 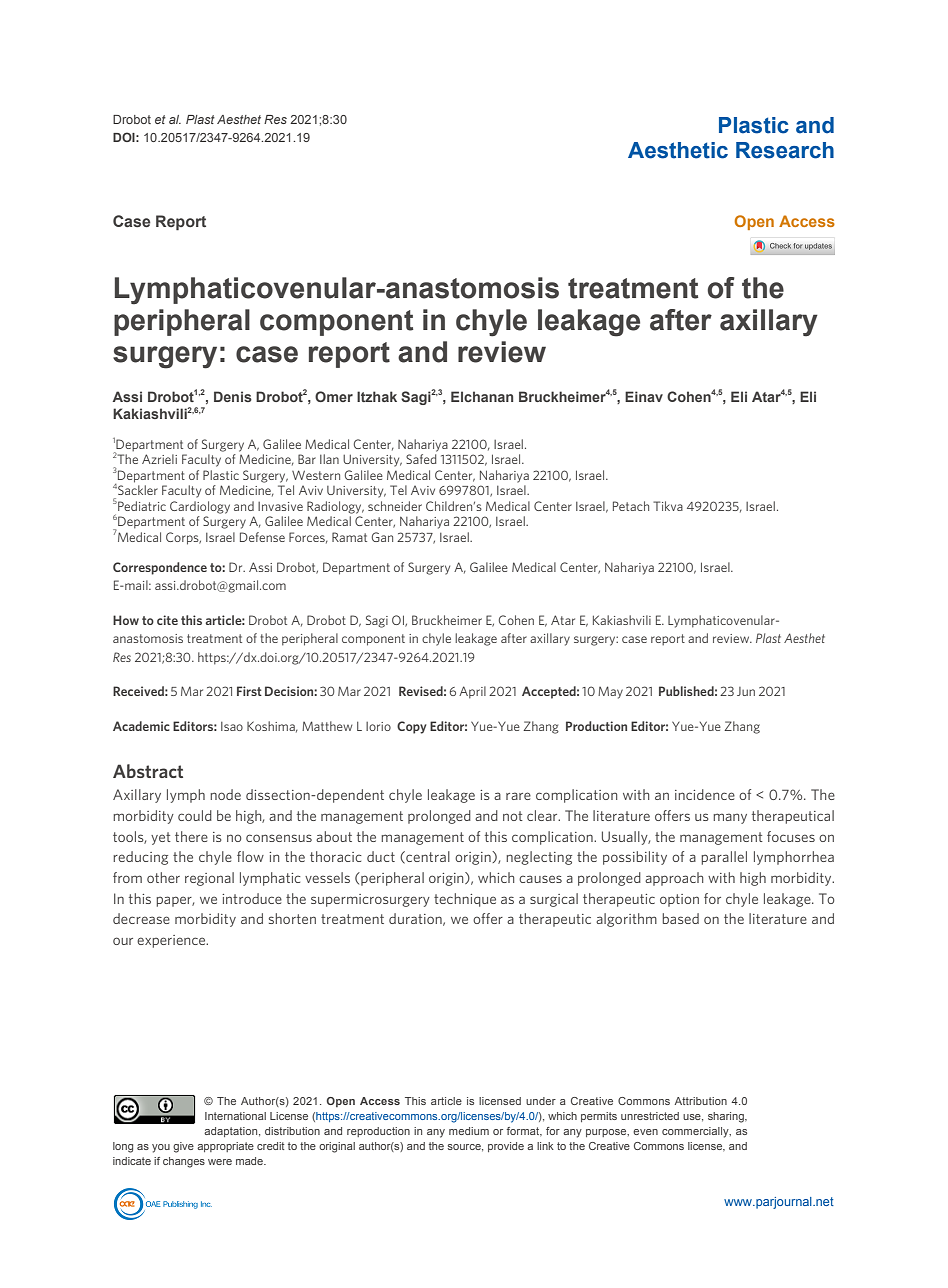 What do you see at coordinates (730, 818) in the page?
I see `many` at bounding box center [730, 818].
